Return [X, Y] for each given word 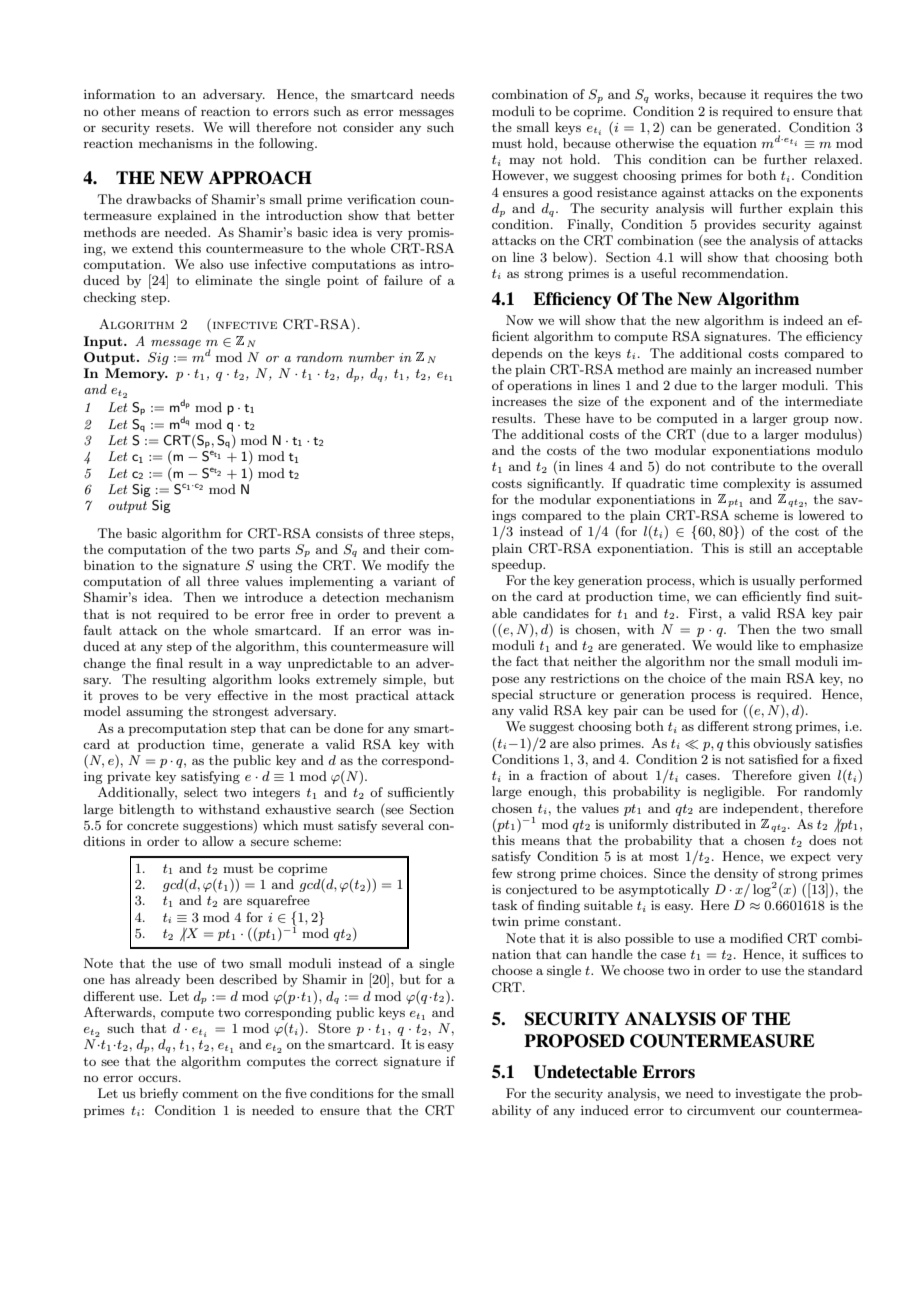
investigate [768, 1095]
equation [730, 145]
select [201, 792]
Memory [136, 374]
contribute [743, 466]
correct [356, 1062]
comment [210, 1093]
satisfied [773, 759]
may [522, 162]
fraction [564, 775]
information [119, 94]
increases [519, 401]
